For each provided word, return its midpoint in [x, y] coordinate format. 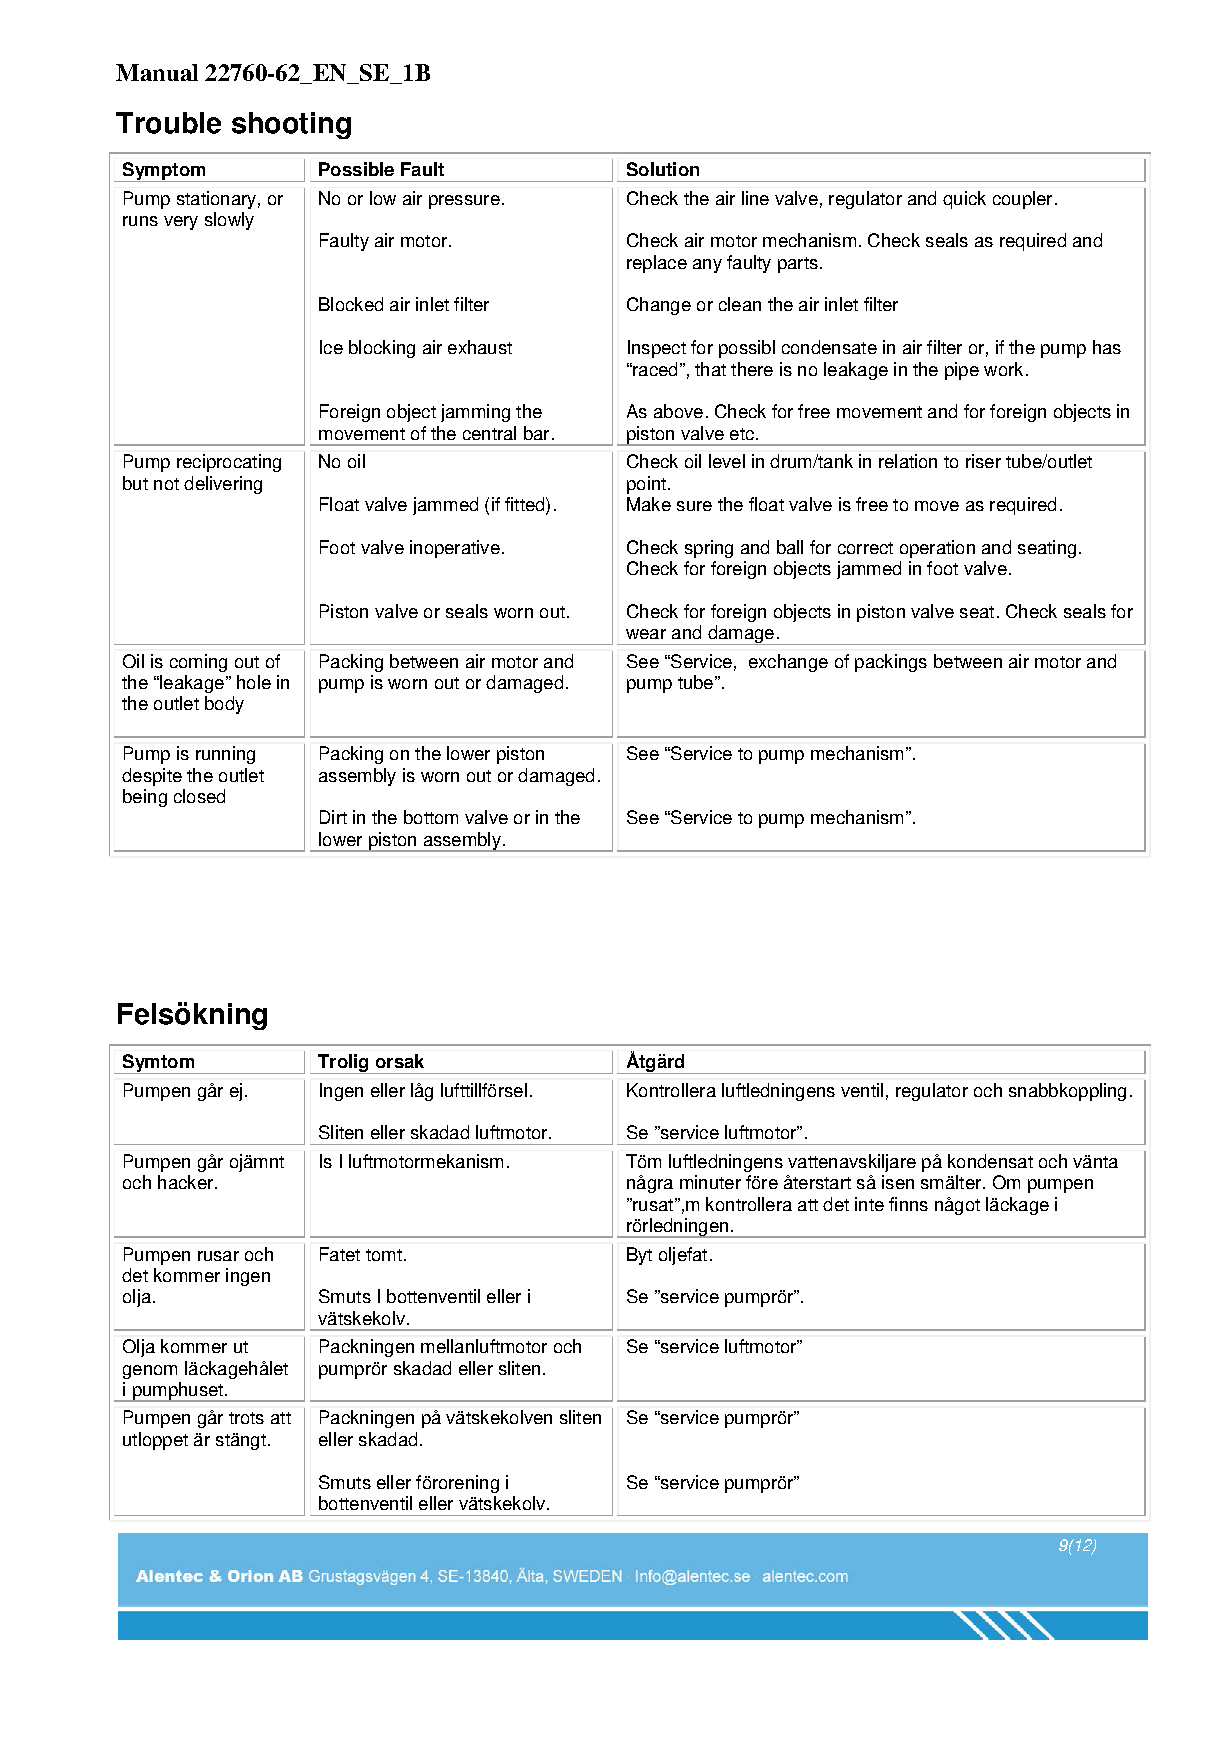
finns [908, 1204]
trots [246, 1418]
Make [649, 504]
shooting [291, 125]
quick [964, 200]
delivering [223, 485]
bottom [431, 817]
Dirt [333, 817]
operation [937, 549]
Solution [663, 169]
